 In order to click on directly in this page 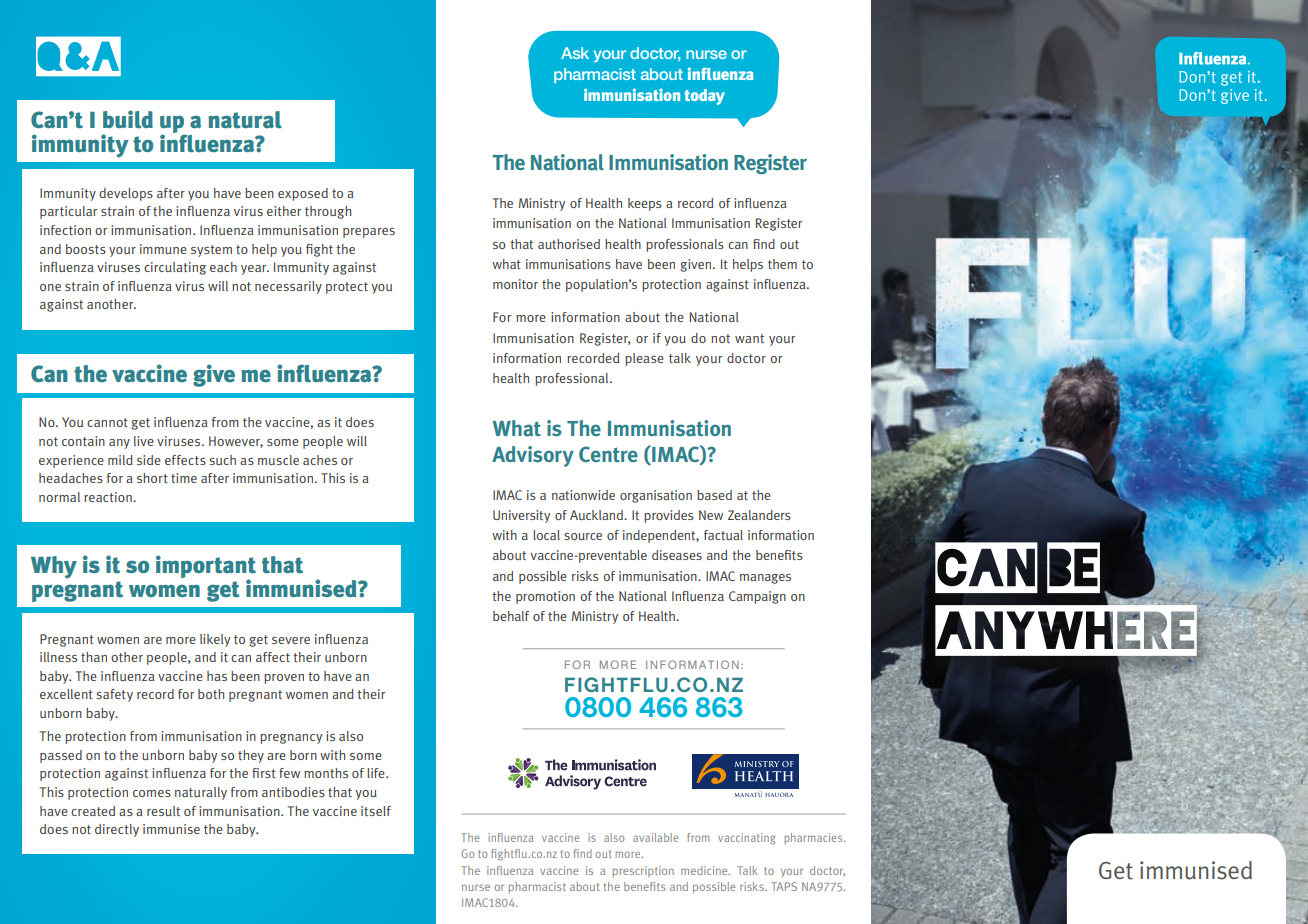, I will do `click(117, 830)`.
